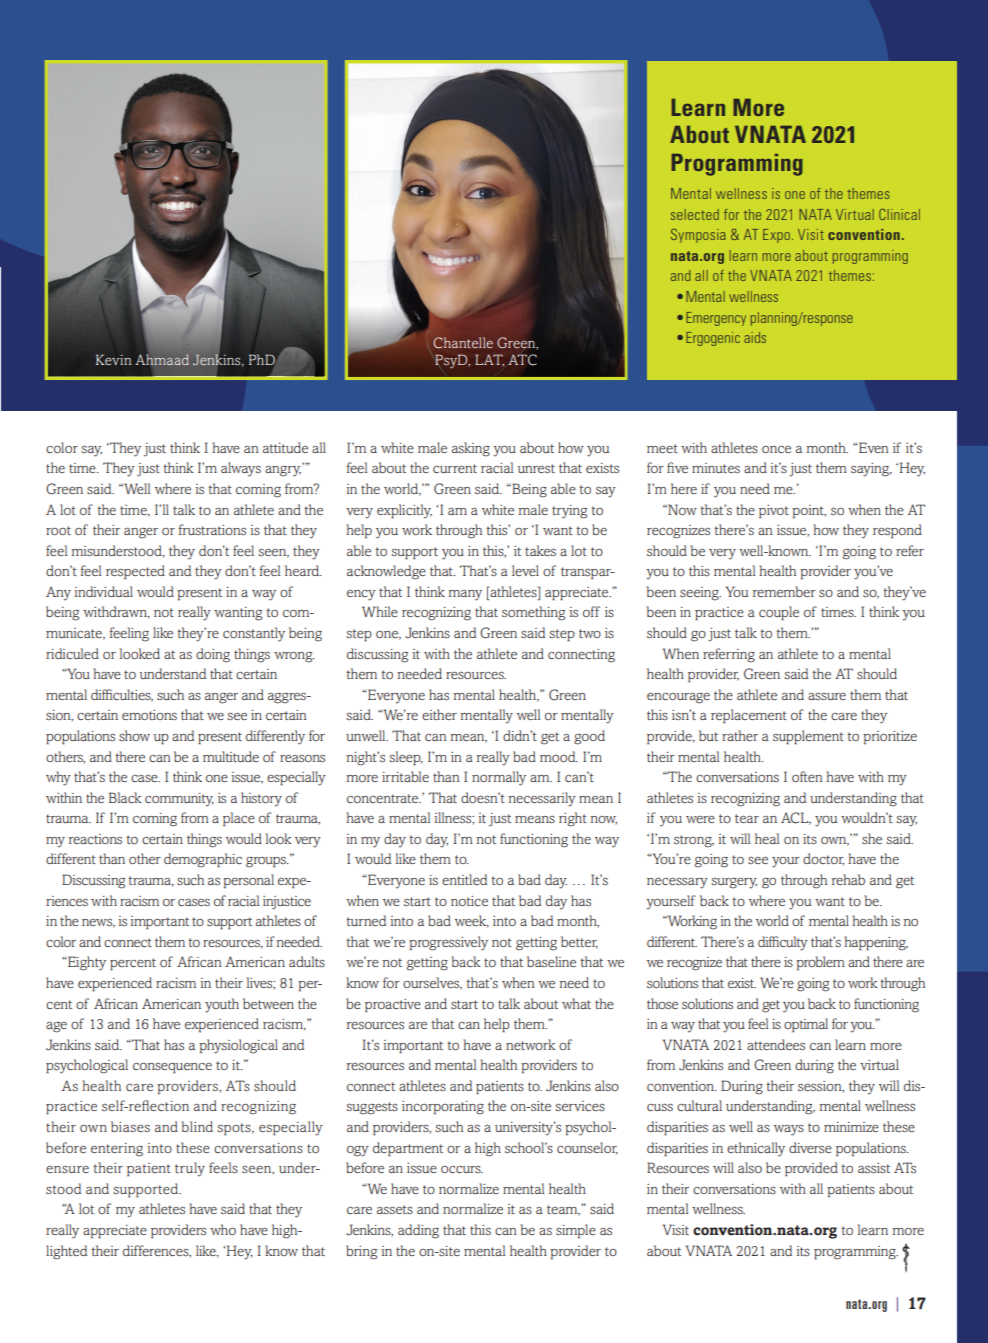  I want to click on differences, so click(157, 1251).
